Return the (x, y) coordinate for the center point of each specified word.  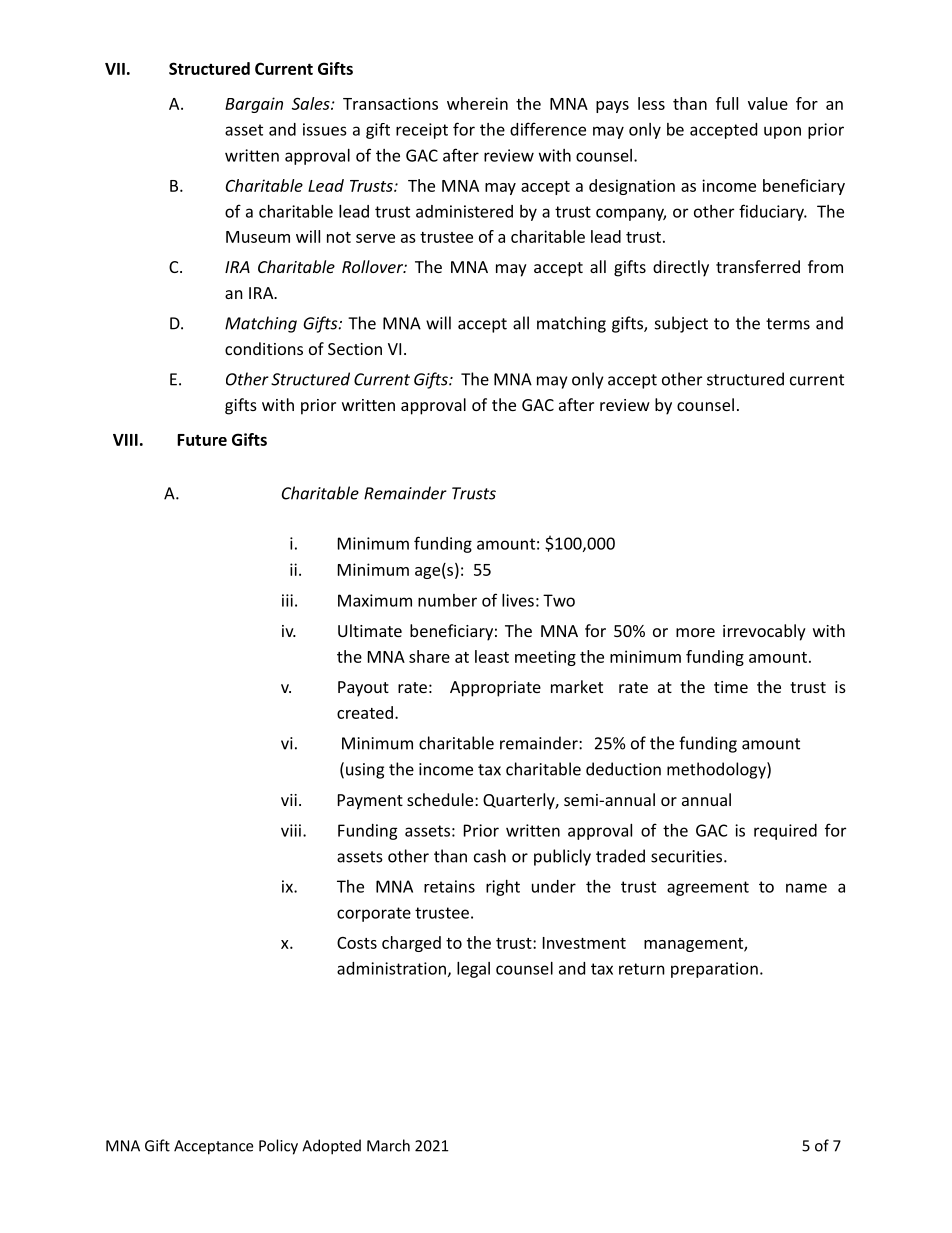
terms (788, 324)
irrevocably (764, 632)
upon (782, 132)
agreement (708, 888)
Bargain (254, 105)
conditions (264, 348)
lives (518, 600)
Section (355, 349)
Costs (357, 943)
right (503, 888)
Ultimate (370, 630)
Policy (278, 1147)
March (388, 1145)
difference (548, 129)
